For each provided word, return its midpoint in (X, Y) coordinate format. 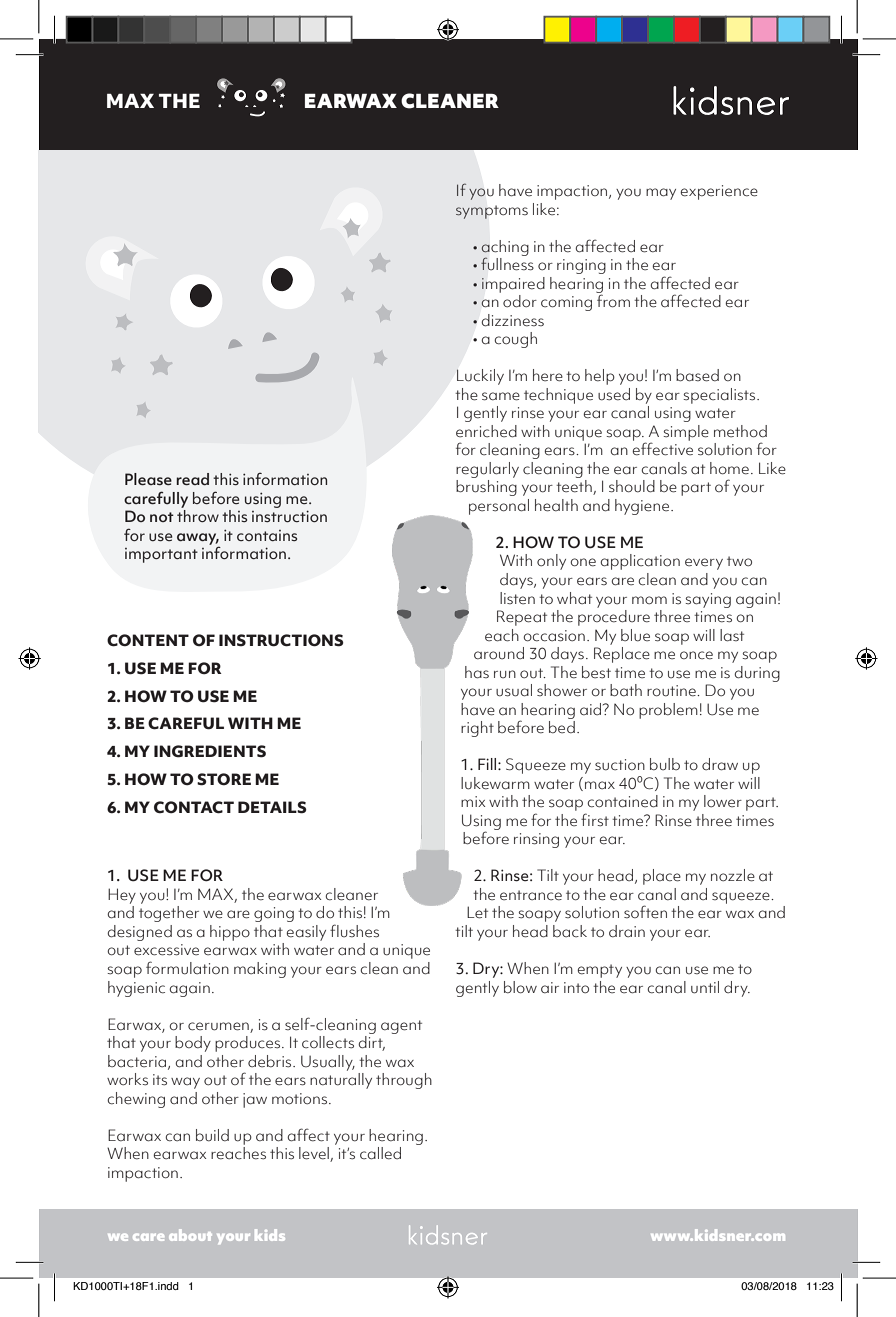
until (705, 987)
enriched (486, 431)
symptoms (492, 212)
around (499, 653)
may (661, 194)
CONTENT (148, 640)
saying (708, 600)
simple (686, 433)
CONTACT (194, 807)
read (192, 479)
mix (473, 801)
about (190, 1235)
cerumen (218, 1026)
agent (401, 1027)
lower (723, 801)
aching (505, 249)
